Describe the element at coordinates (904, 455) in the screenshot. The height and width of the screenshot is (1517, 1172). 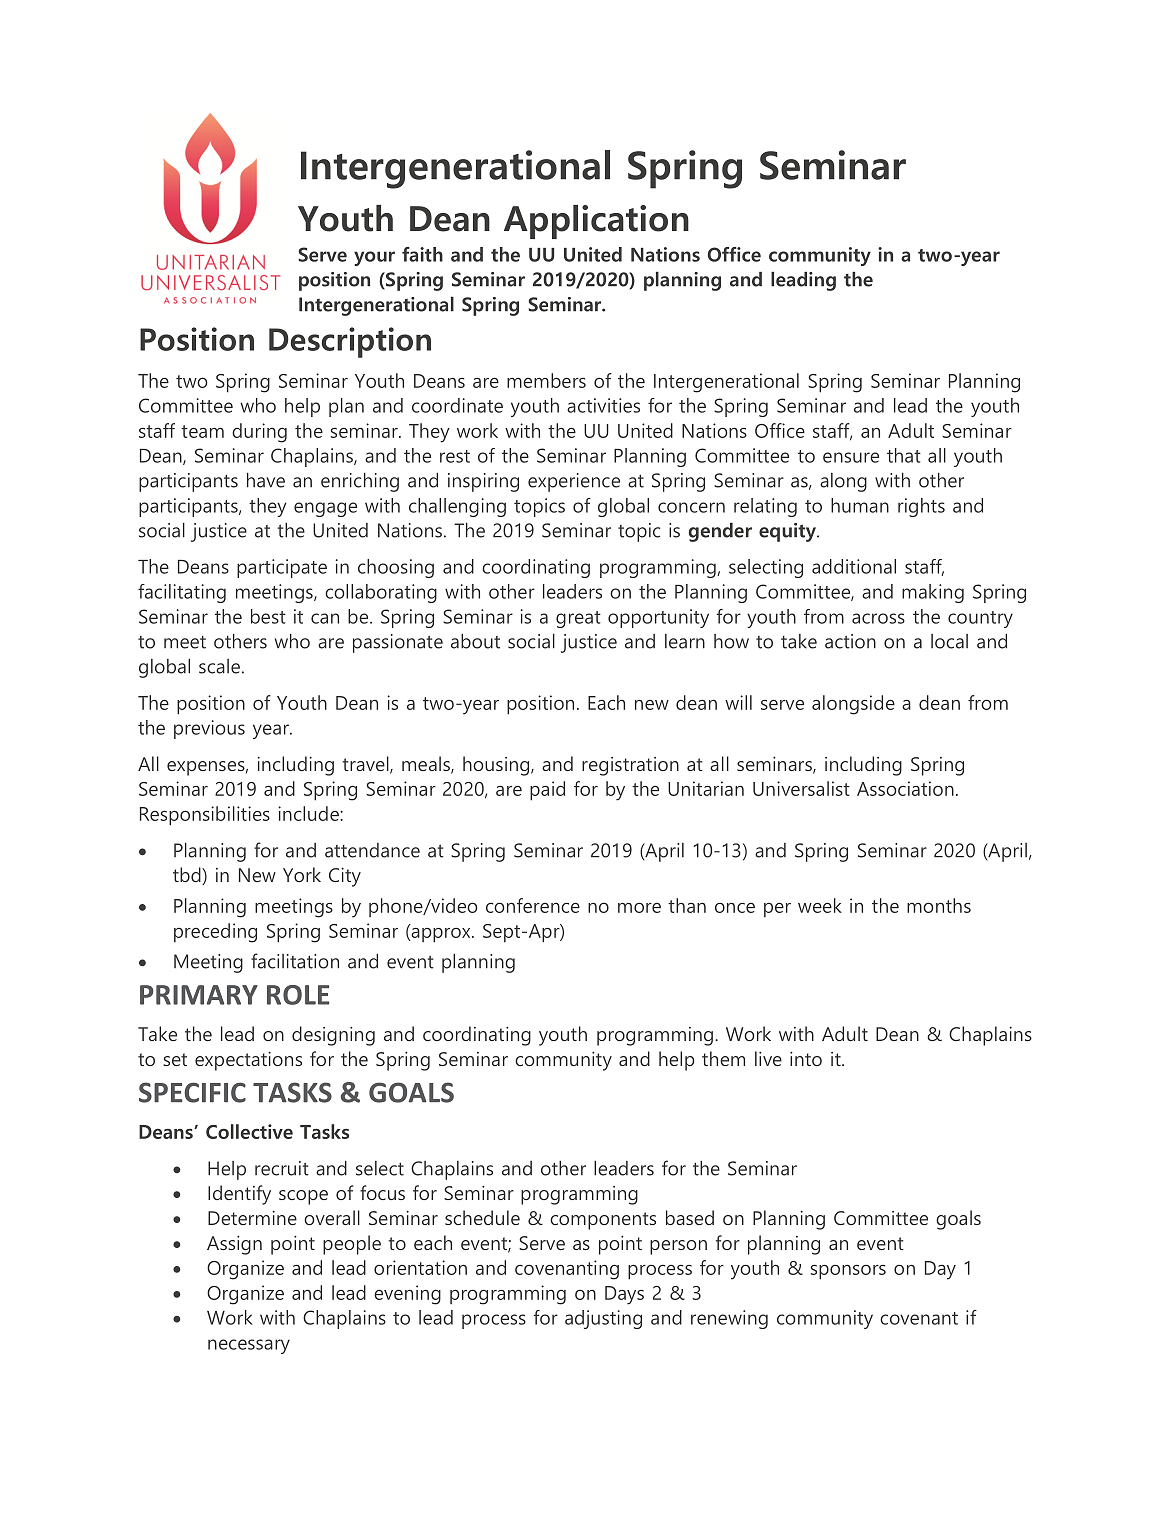
I see `that` at that location.
